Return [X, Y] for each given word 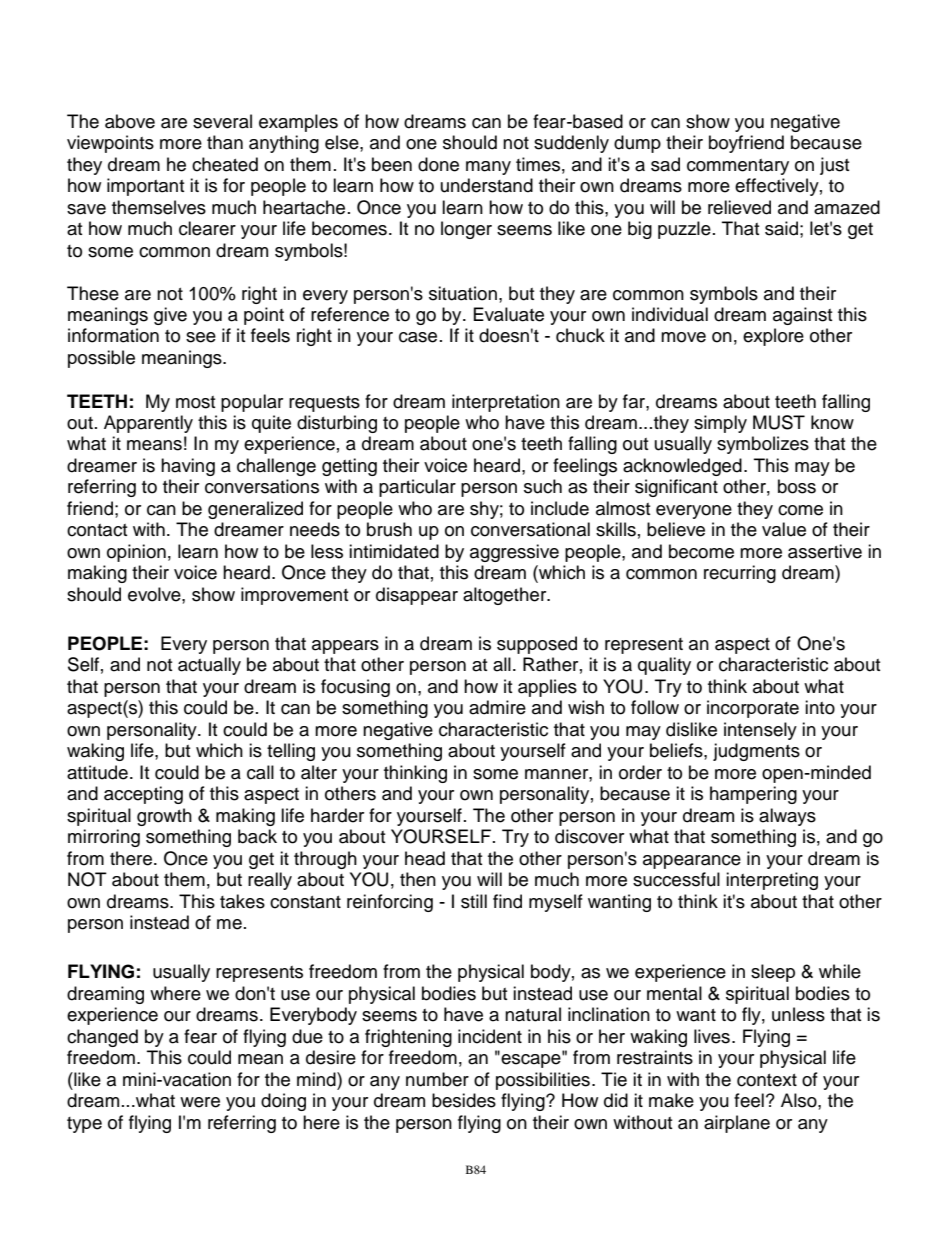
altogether [506, 596]
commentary [738, 167]
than [225, 142]
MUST [779, 422]
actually [209, 666]
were [200, 1102]
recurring [740, 574]
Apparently [148, 424]
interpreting [772, 881]
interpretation [506, 403]
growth [164, 817]
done [438, 164]
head [425, 858]
